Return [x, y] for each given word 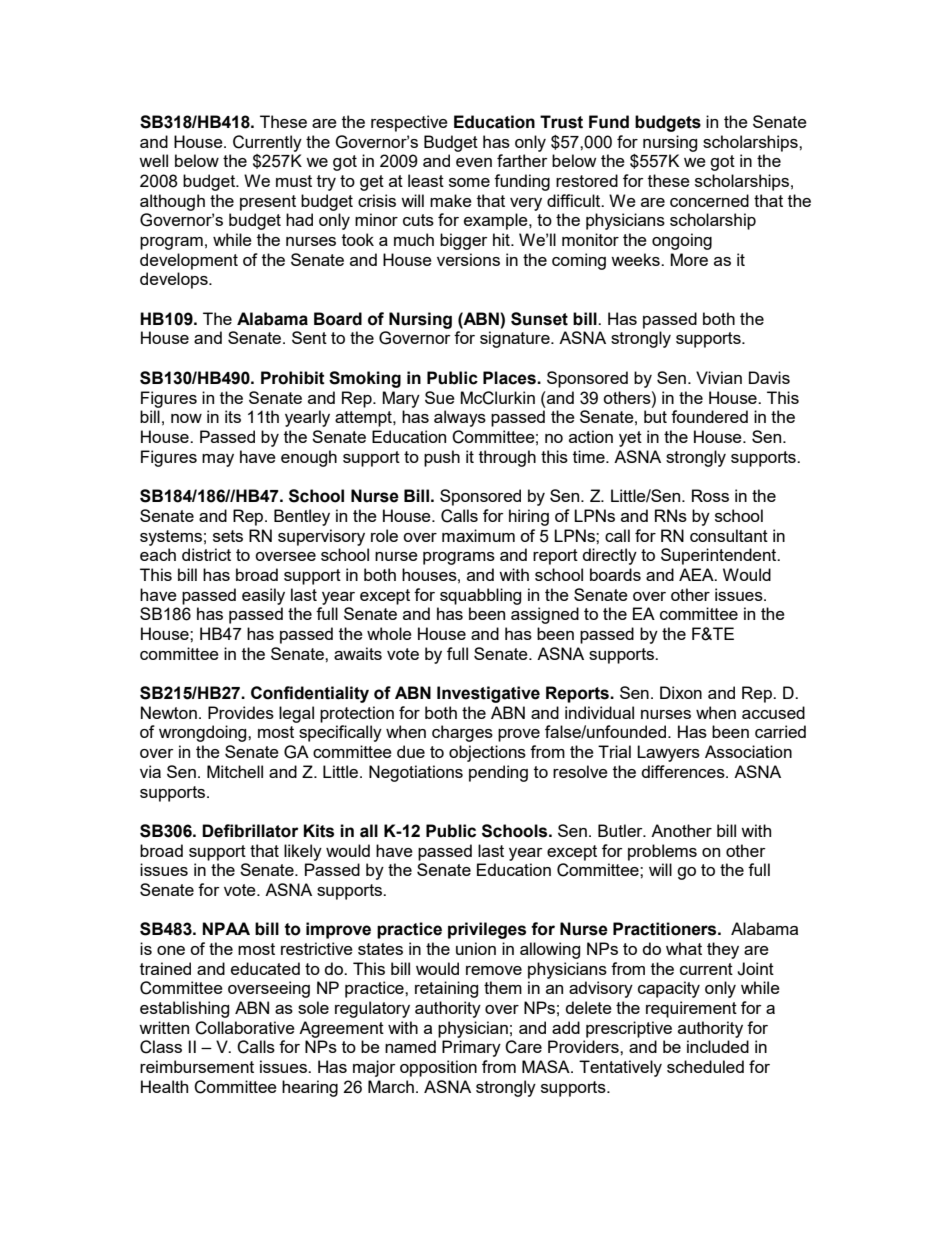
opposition [438, 1068]
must [294, 181]
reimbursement [197, 1066]
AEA [697, 574]
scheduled [705, 1066]
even [474, 162]
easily [263, 596]
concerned [709, 200]
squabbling [480, 596]
